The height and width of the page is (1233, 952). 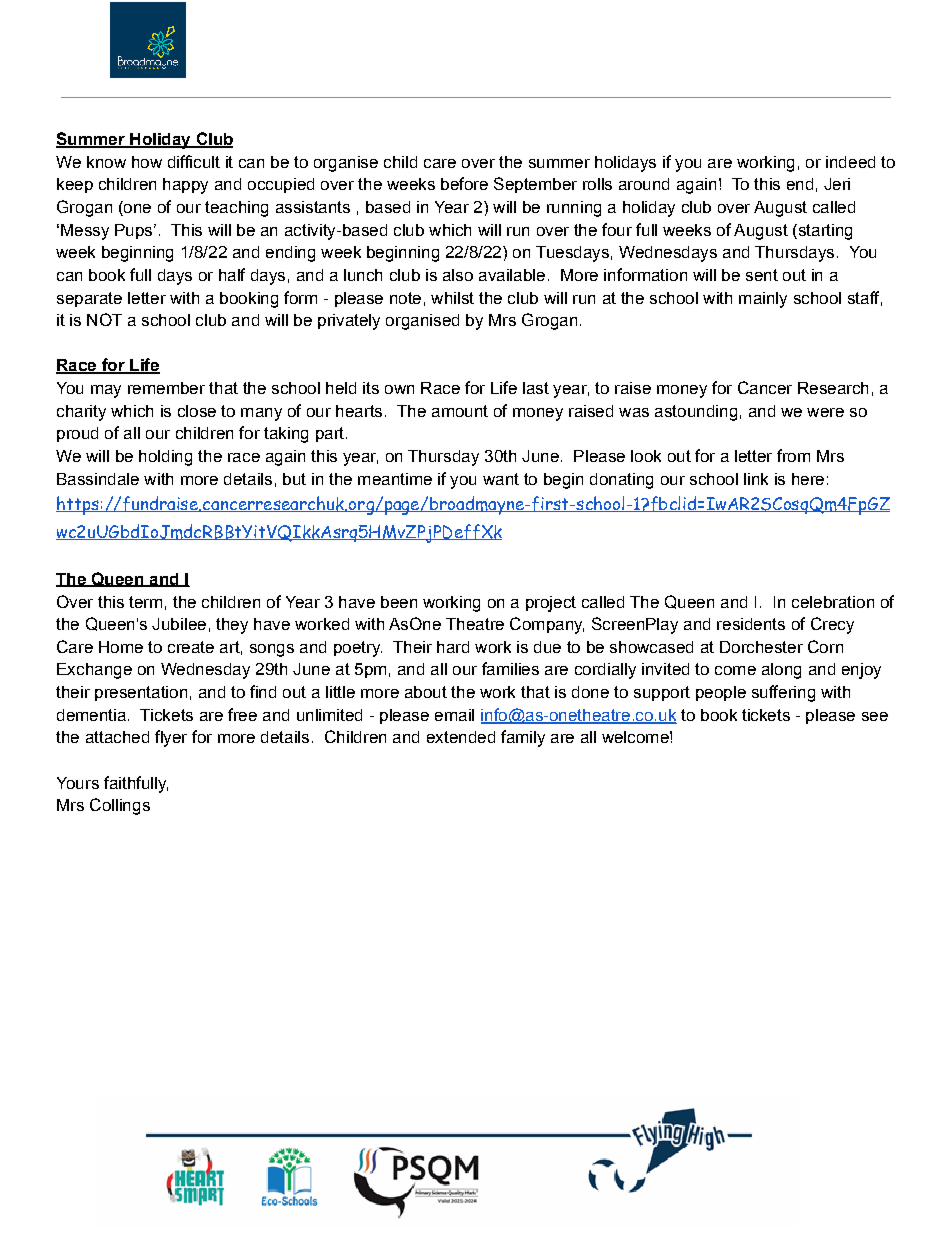 I want to click on Jeri, so click(x=837, y=184).
